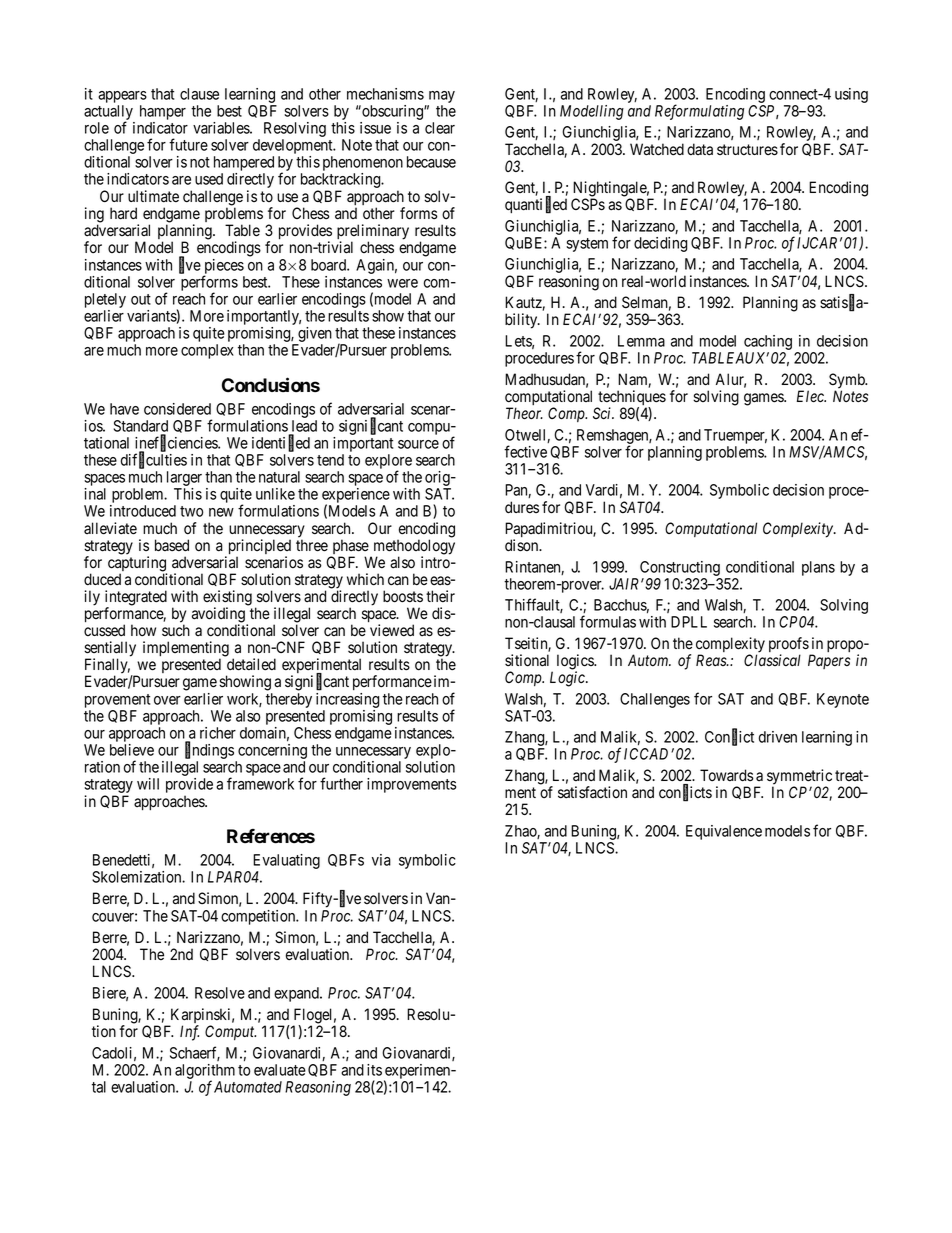 Image resolution: width=952 pixels, height=1233 pixels. I want to click on Inf, so click(189, 1033).
